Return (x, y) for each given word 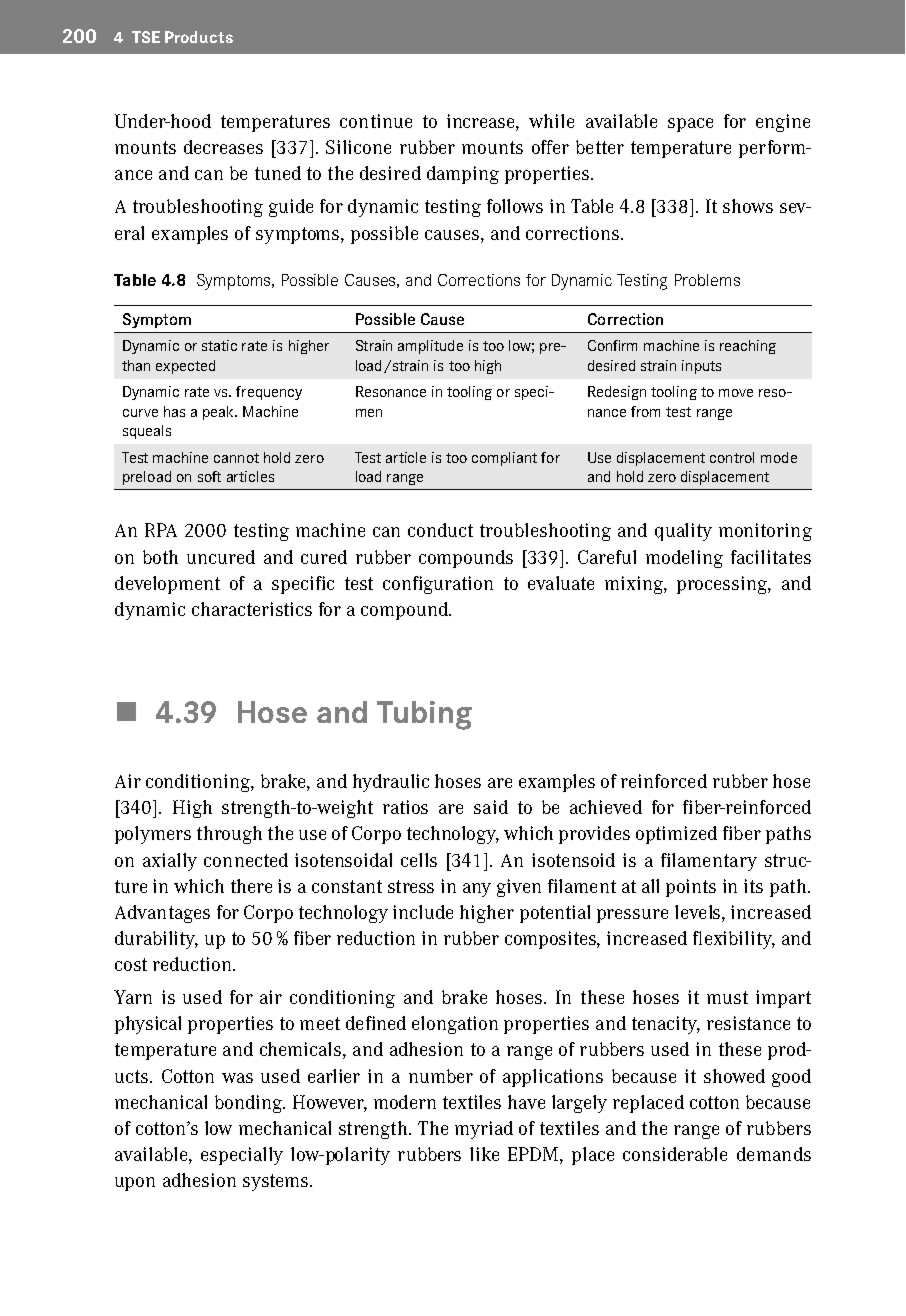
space (690, 125)
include (423, 912)
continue (376, 121)
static (219, 345)
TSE (146, 37)
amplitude (430, 347)
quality (683, 532)
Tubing (424, 715)
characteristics (252, 609)
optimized (676, 835)
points (691, 888)
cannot (236, 458)
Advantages (162, 914)
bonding (250, 1104)
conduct (440, 530)
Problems (707, 280)
